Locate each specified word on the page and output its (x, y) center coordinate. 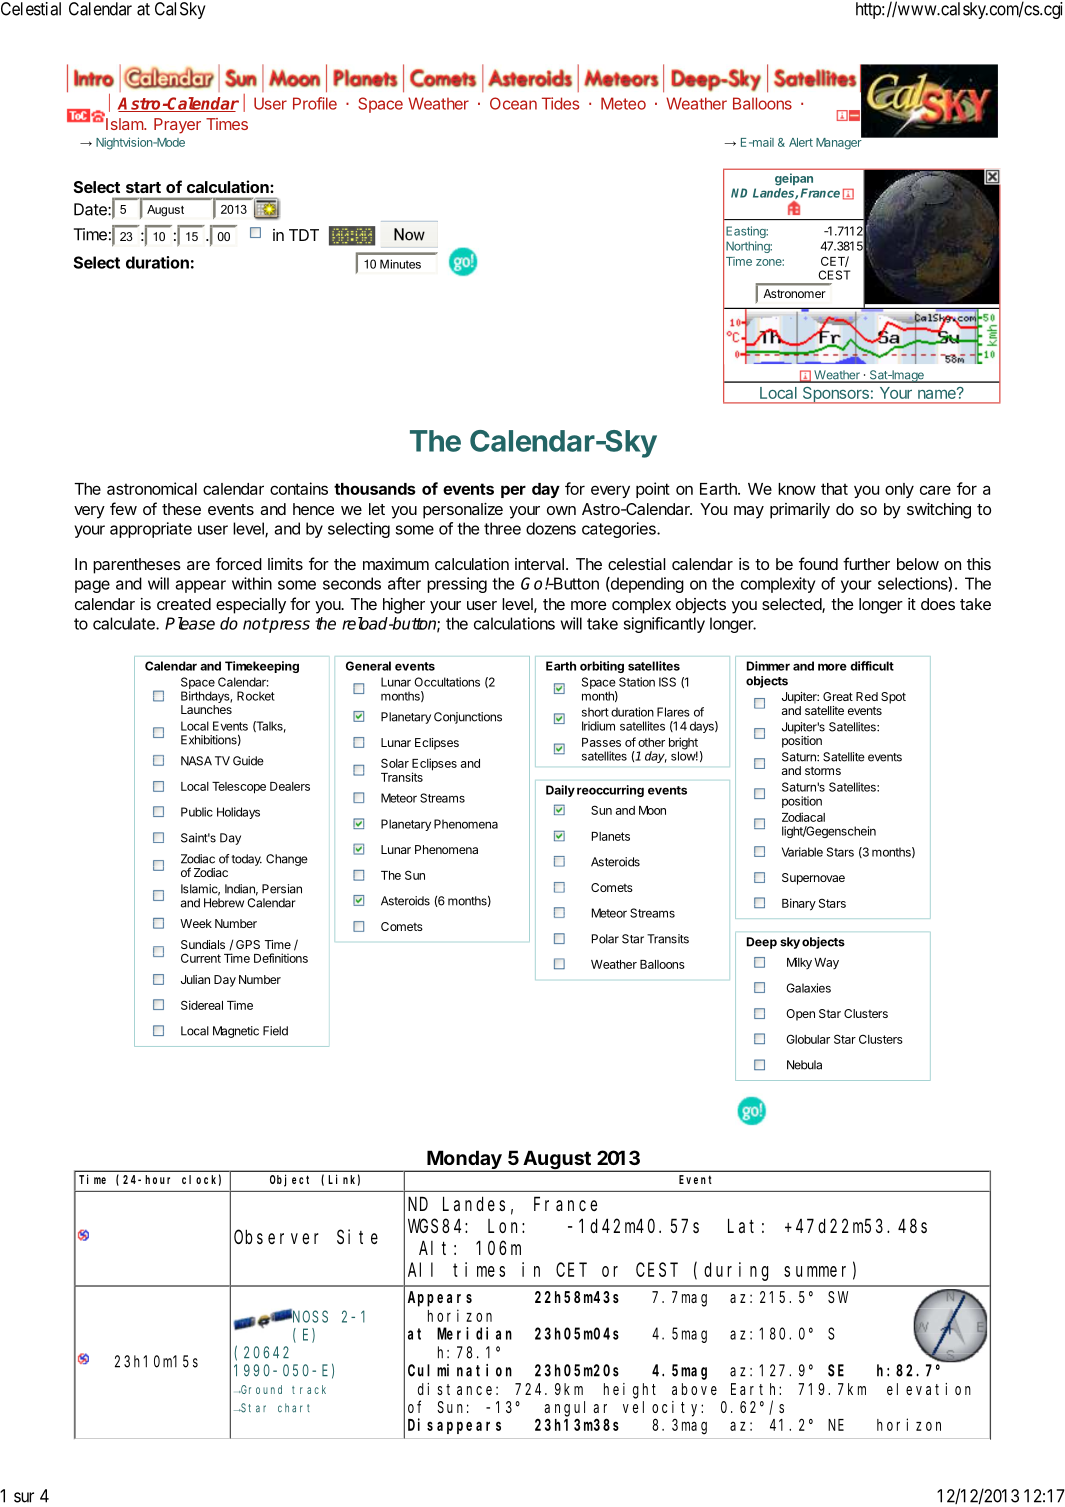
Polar (605, 939)
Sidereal (202, 1005)
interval (539, 564)
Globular (808, 1039)
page (92, 586)
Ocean (513, 103)
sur (24, 1497)
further (866, 563)
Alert (801, 142)
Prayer (177, 126)
